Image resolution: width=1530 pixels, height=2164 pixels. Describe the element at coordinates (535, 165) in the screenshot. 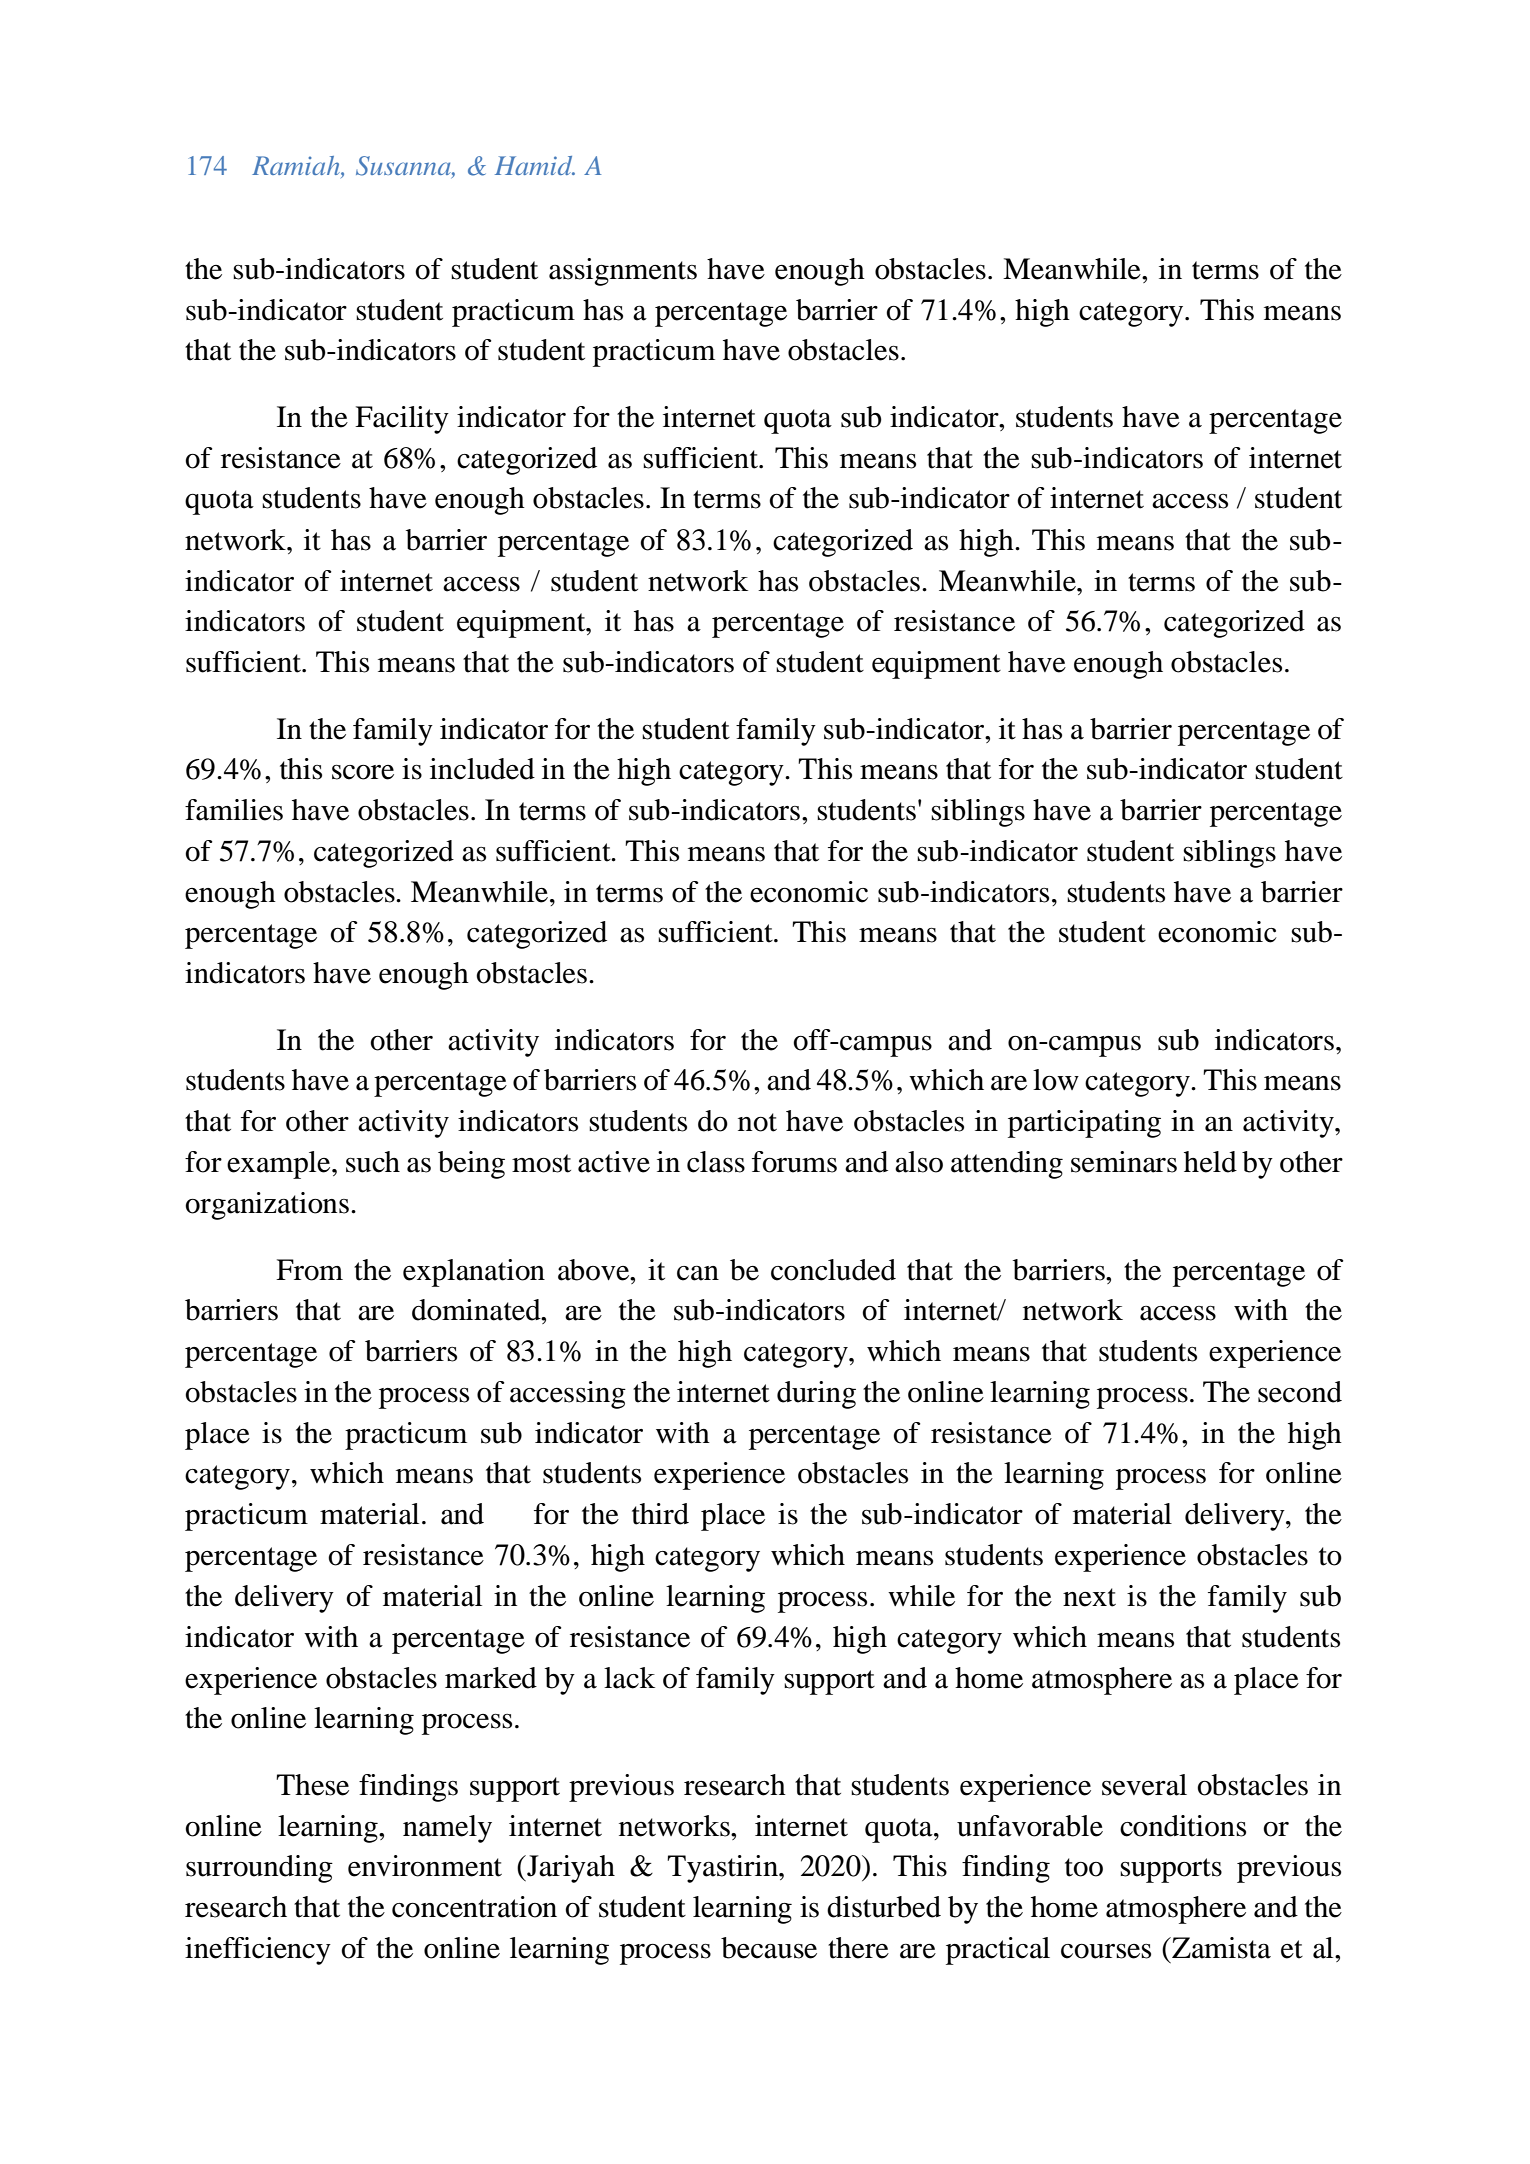

I see `Hamid` at that location.
